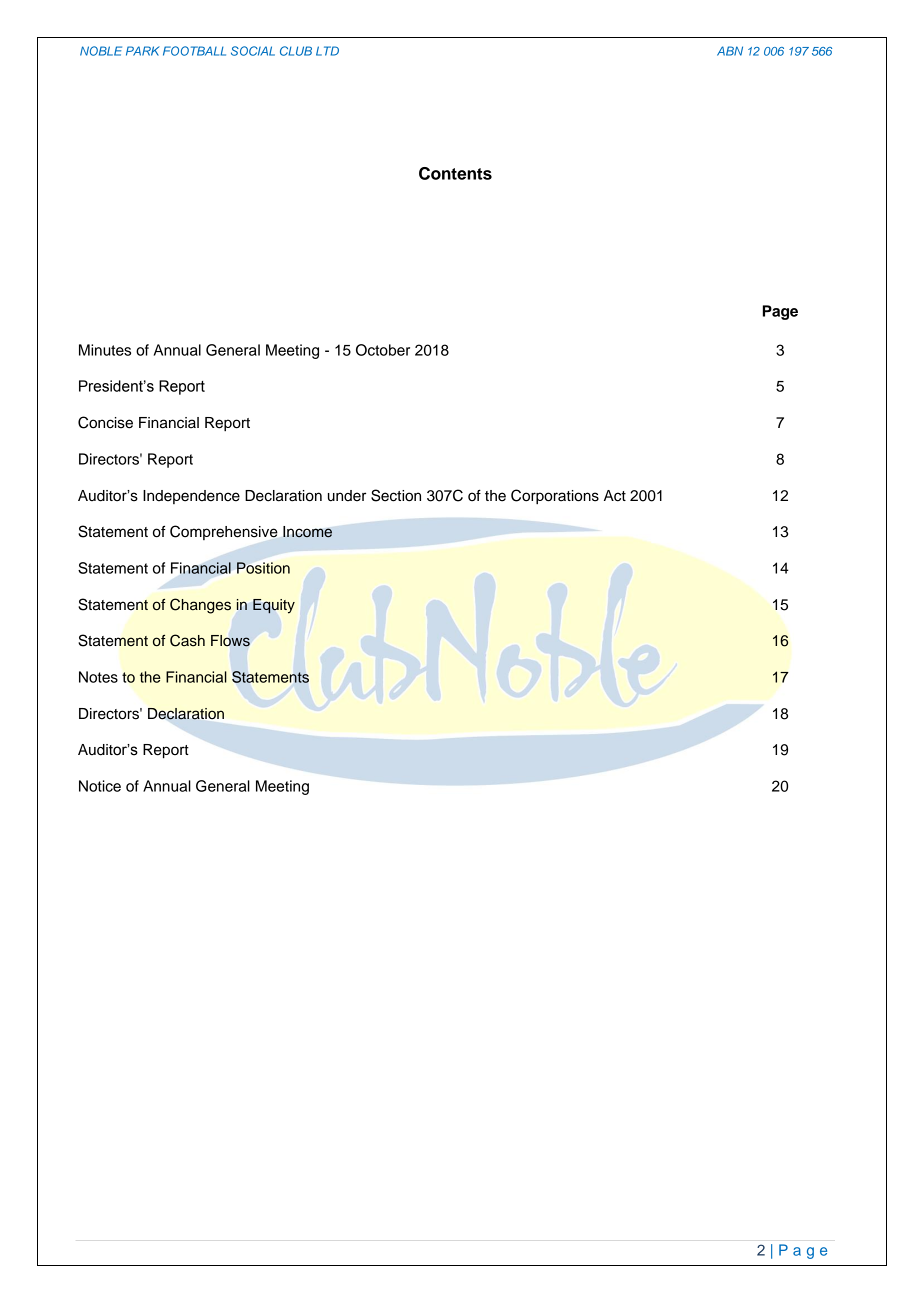  I want to click on LTD, so click(327, 51).
